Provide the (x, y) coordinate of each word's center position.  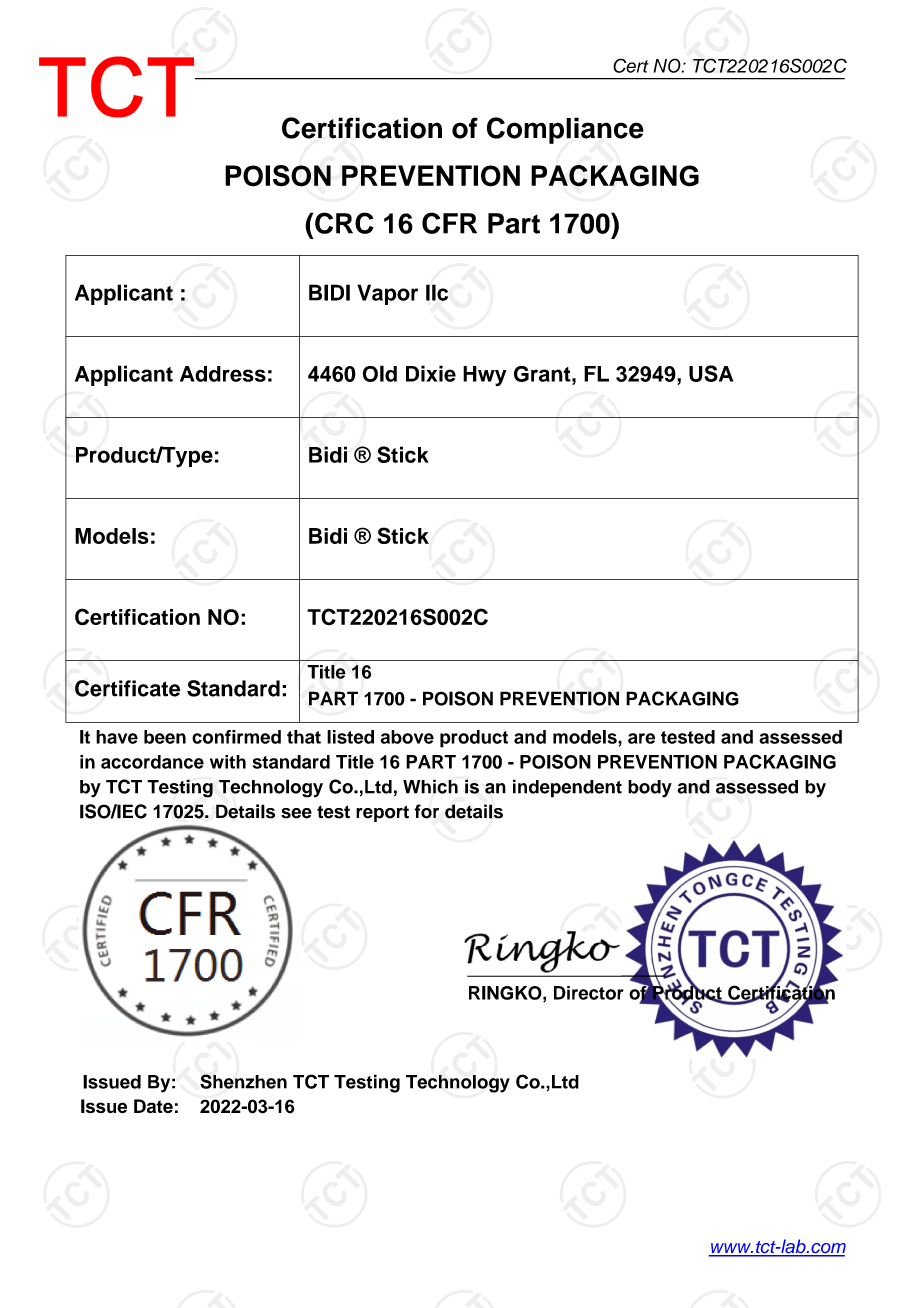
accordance (152, 762)
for (426, 811)
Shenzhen (243, 1081)
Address (223, 374)
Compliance (565, 130)
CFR (449, 223)
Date (153, 1106)
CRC (344, 223)
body (650, 789)
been (165, 737)
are (641, 738)
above (407, 737)
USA (711, 373)
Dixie (431, 373)
